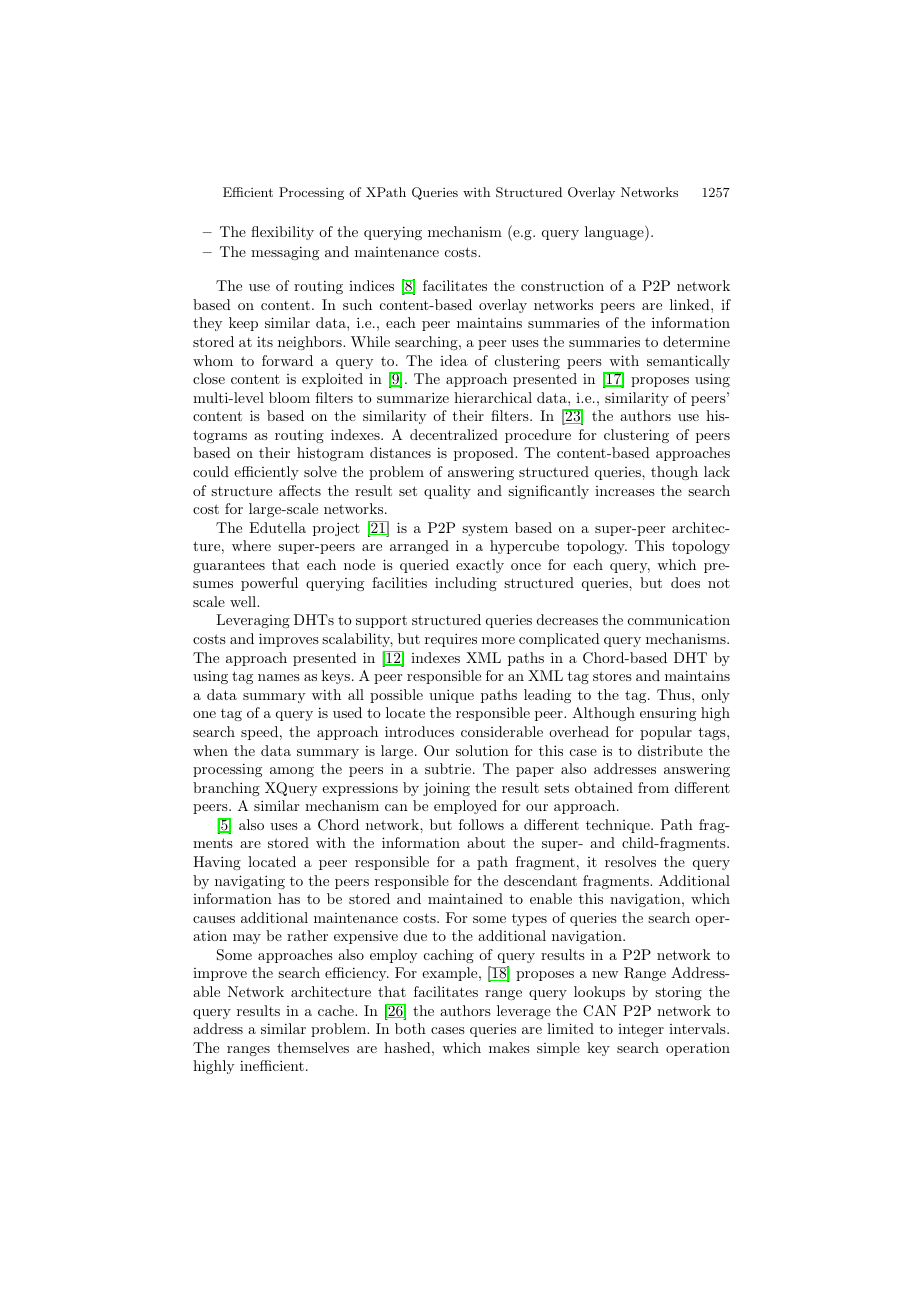 The width and height of the screenshot is (924, 1308). Describe the element at coordinates (410, 1028) in the screenshot. I see `both` at that location.
